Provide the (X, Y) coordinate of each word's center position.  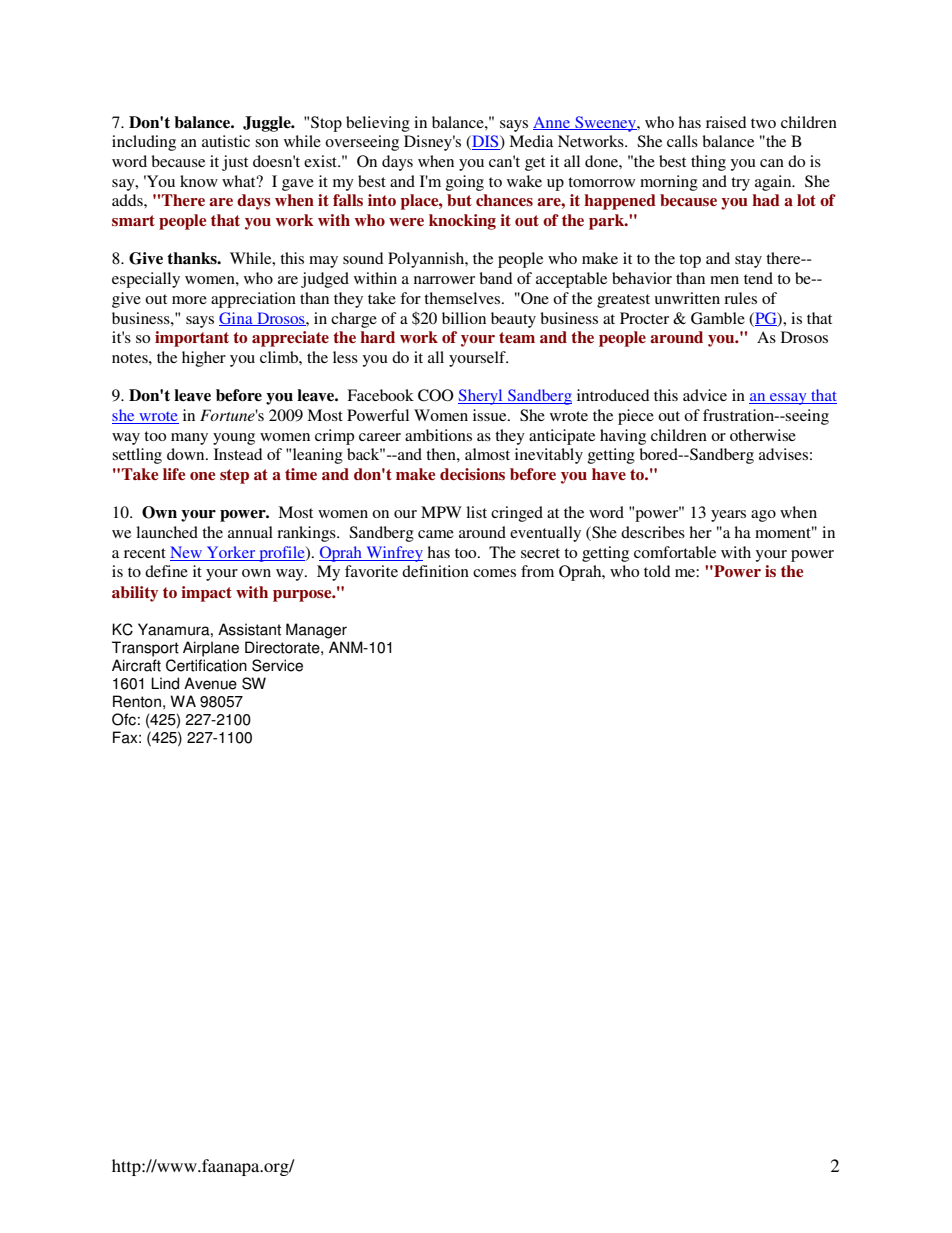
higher (204, 359)
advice (705, 395)
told (657, 571)
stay (748, 261)
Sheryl (481, 397)
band (496, 278)
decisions (472, 474)
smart (133, 220)
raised (726, 122)
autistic (226, 141)
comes (494, 573)
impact (206, 594)
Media (531, 141)
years (728, 516)
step (234, 476)
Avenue (210, 683)
